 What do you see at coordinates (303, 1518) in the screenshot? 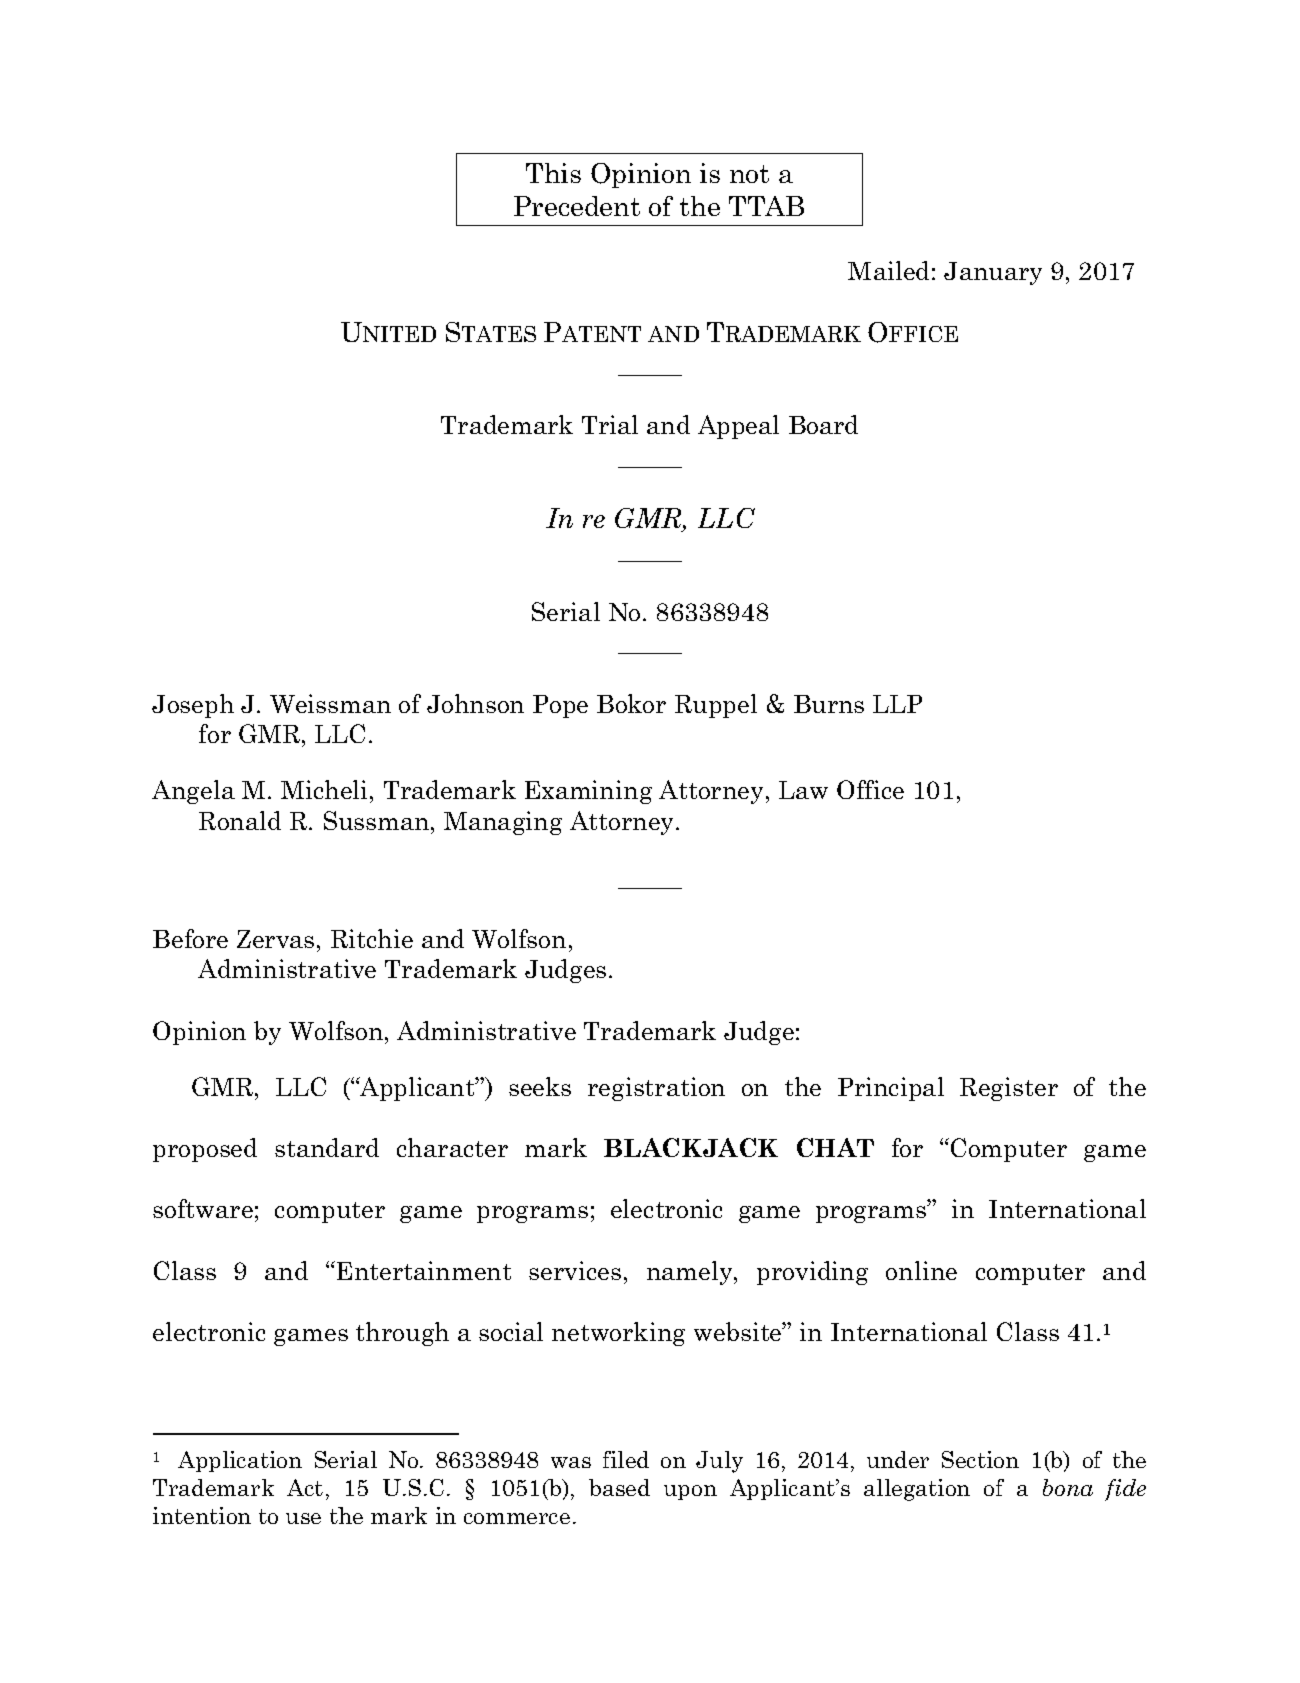
I see `use` at bounding box center [303, 1518].
